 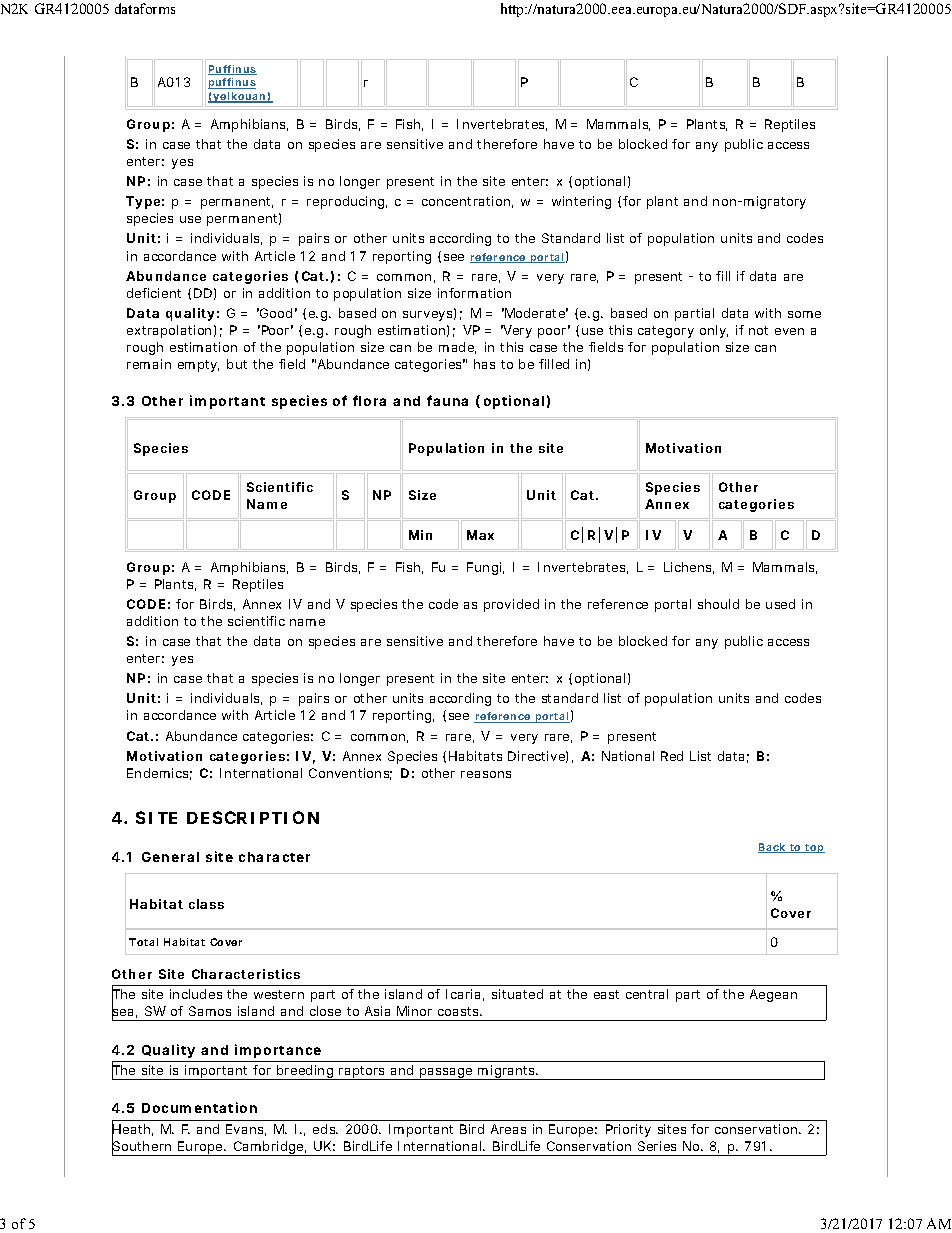 What do you see at coordinates (154, 293) in the document?
I see `deficient` at bounding box center [154, 293].
